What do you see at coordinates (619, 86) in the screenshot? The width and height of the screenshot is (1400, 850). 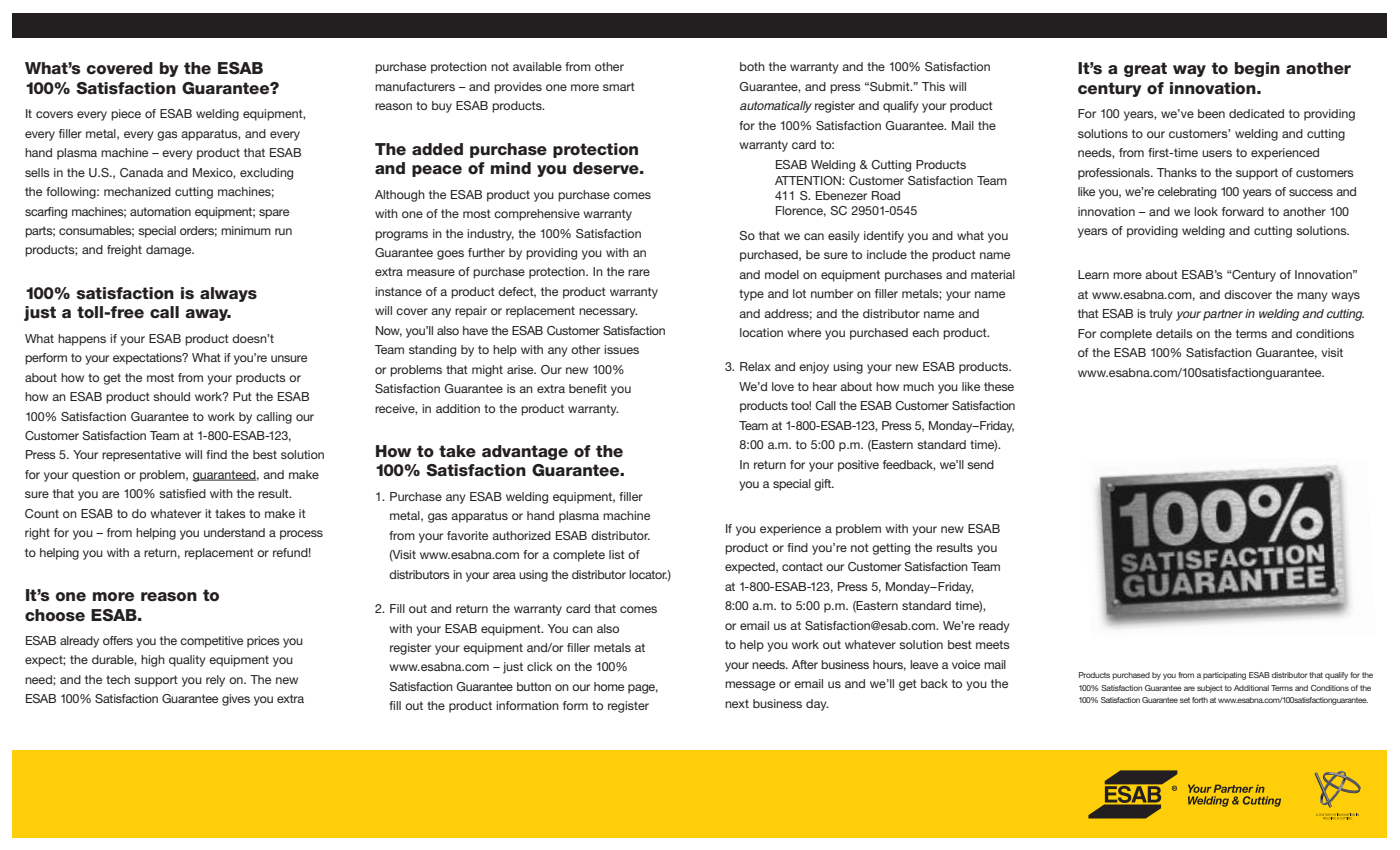 I see `smart` at bounding box center [619, 86].
